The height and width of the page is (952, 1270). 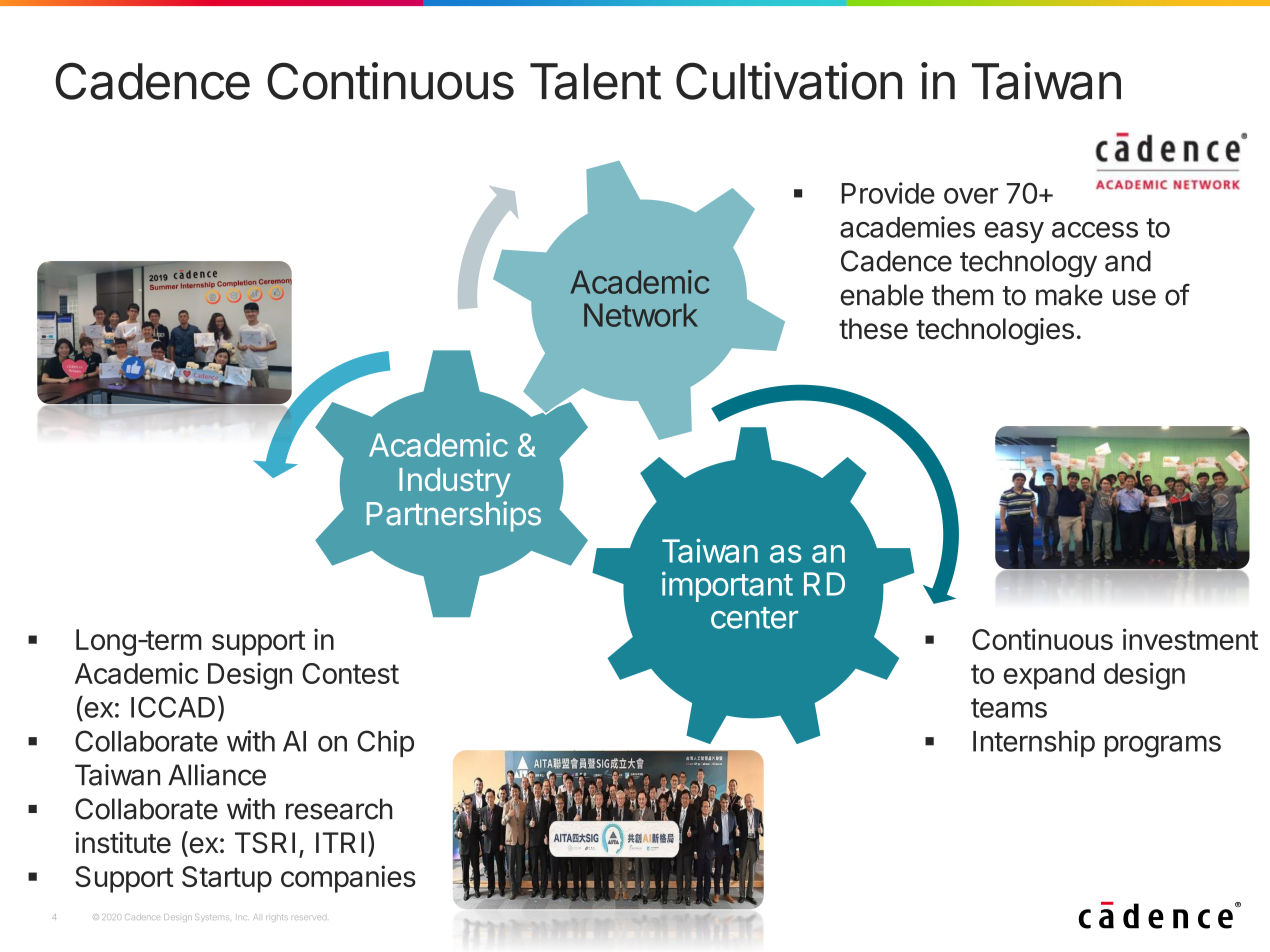 What do you see at coordinates (1034, 743) in the page?
I see `Internship` at bounding box center [1034, 743].
